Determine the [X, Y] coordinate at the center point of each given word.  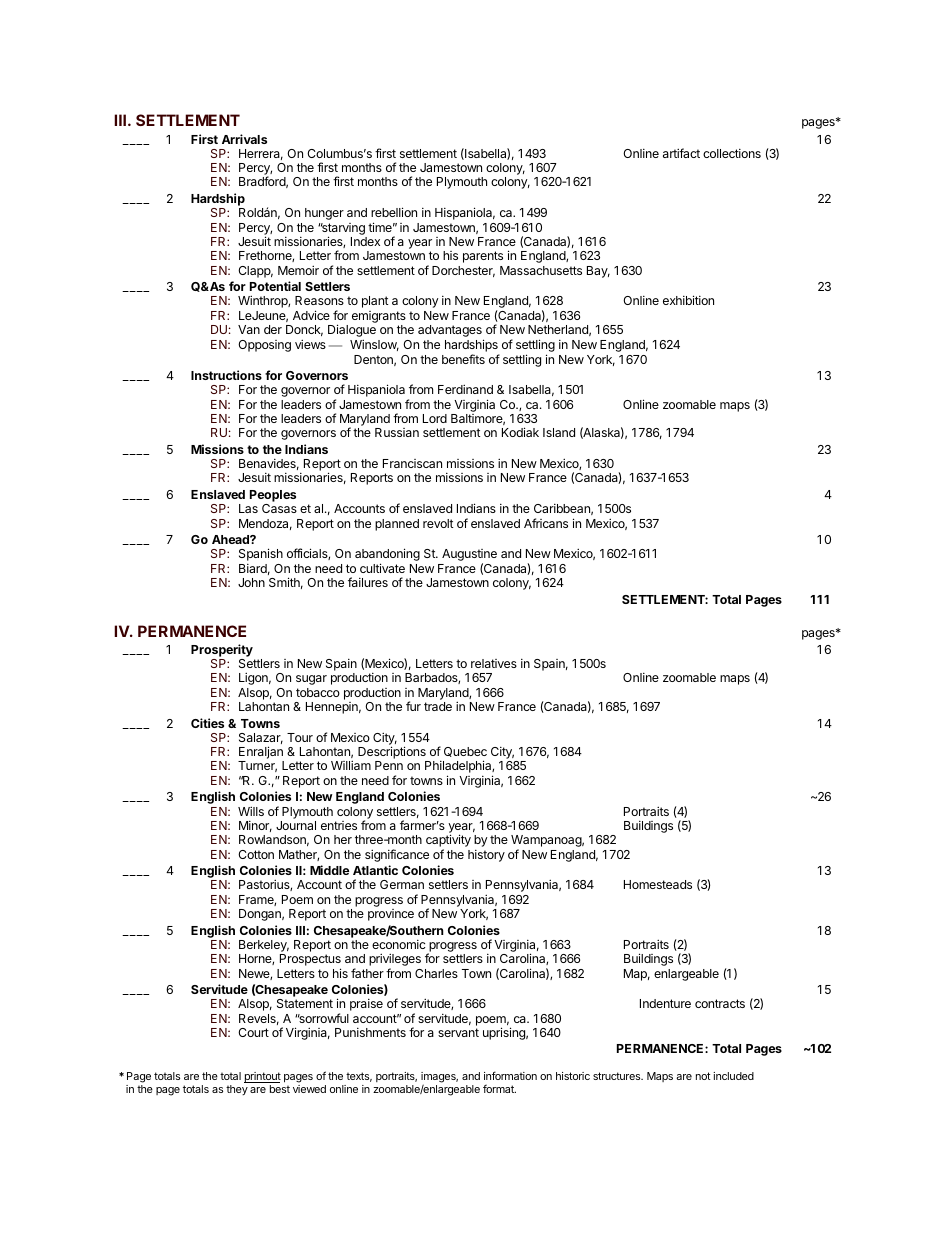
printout [262, 1077]
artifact [681, 153]
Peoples [273, 497]
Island [559, 432]
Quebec [465, 752]
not [703, 1076]
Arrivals [244, 139]
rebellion [394, 212]
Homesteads [658, 884]
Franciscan [412, 463]
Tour [300, 737]
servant [458, 1032]
